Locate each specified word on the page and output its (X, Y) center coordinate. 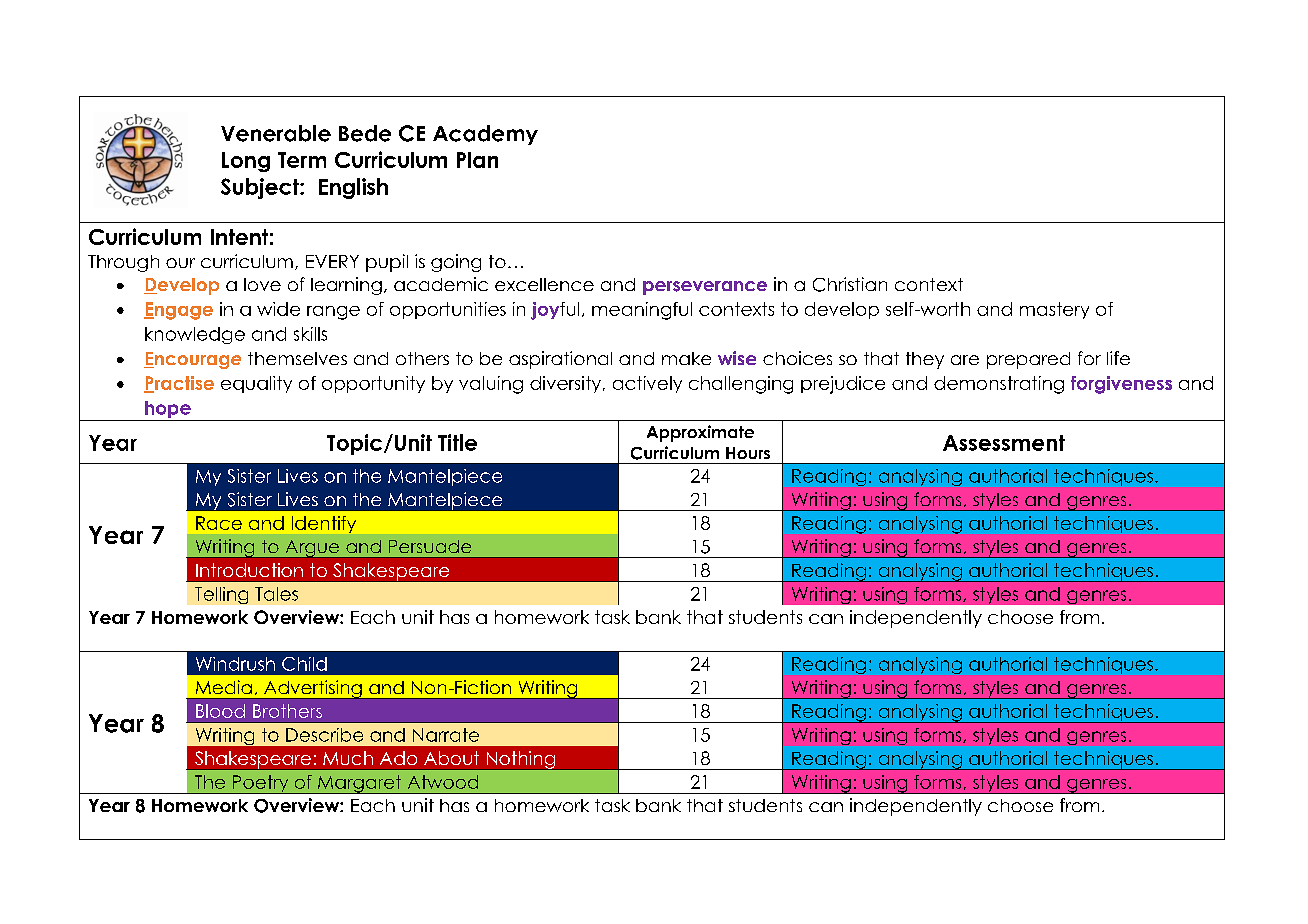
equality (256, 384)
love (262, 284)
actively (647, 384)
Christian (850, 284)
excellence (544, 284)
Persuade (430, 546)
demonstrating (999, 385)
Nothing (520, 760)
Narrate (446, 735)
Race (219, 523)
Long (246, 162)
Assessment (1004, 443)
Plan (477, 160)
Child (304, 664)
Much (348, 758)
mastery (1054, 310)
